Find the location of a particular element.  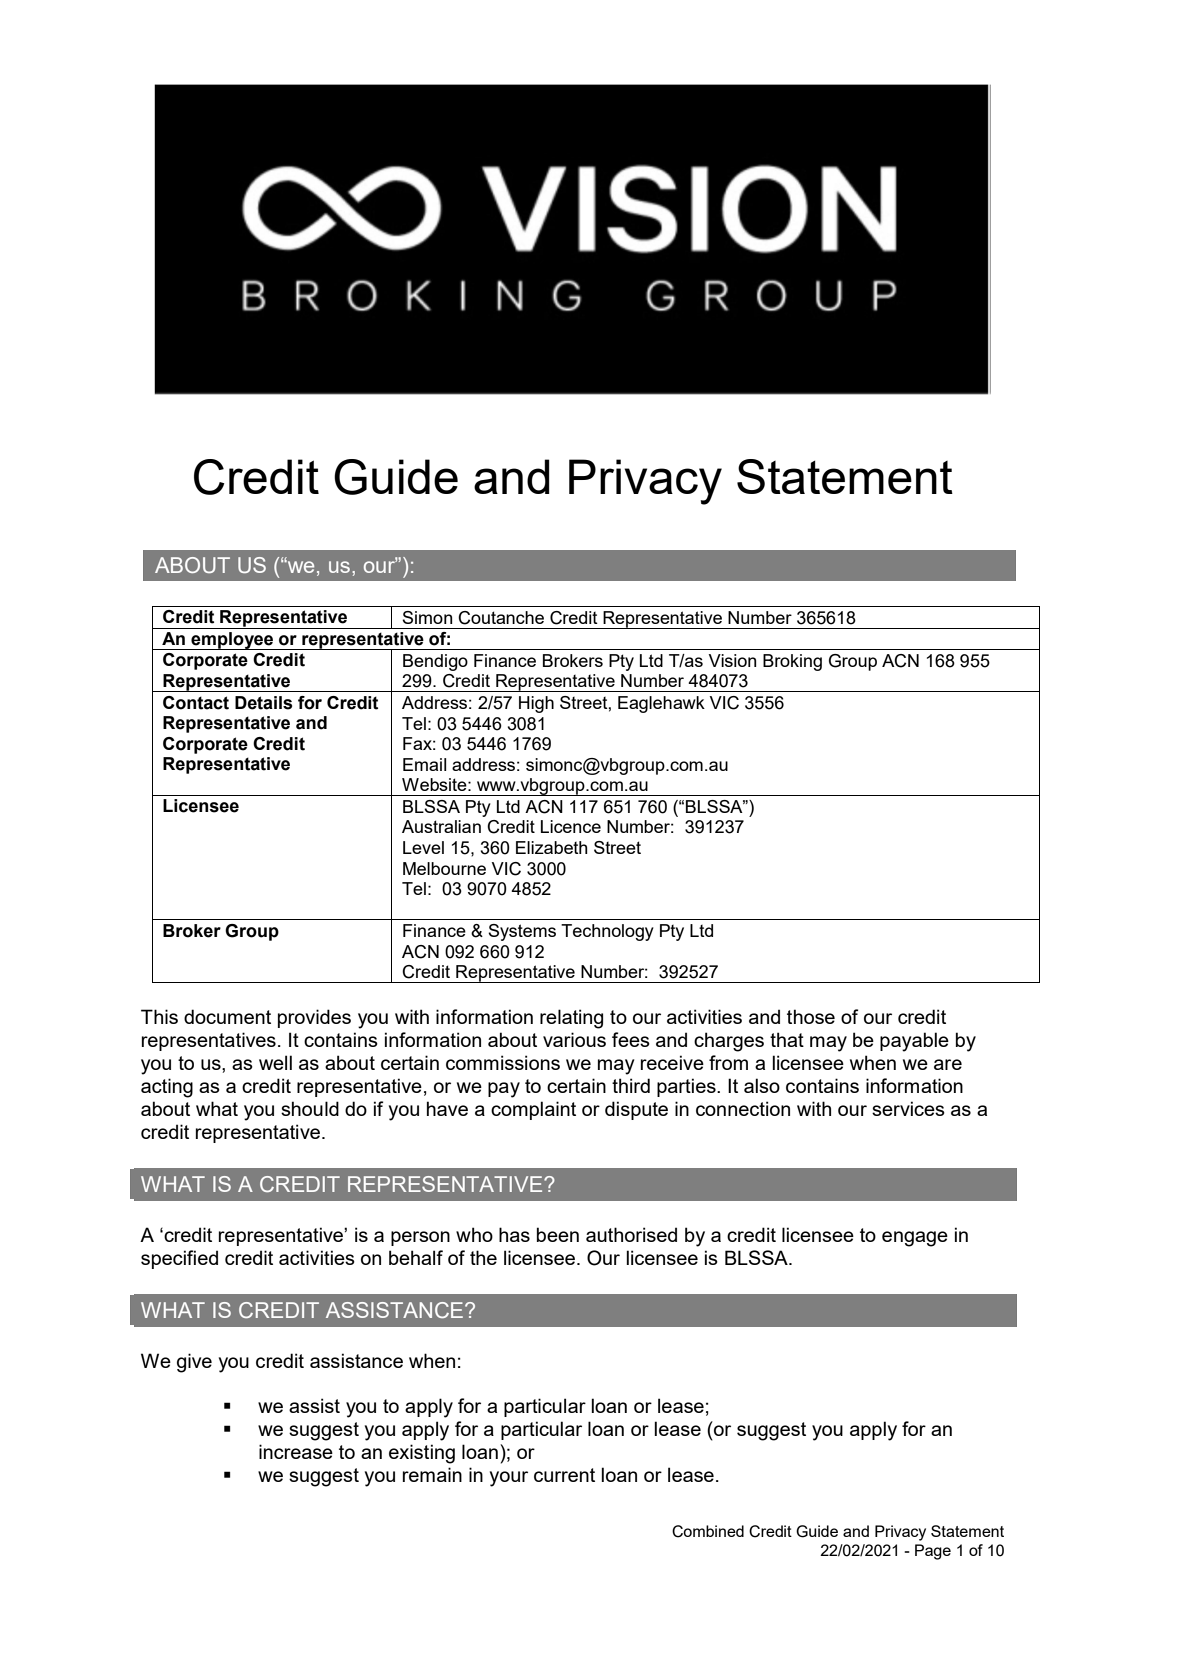

give is located at coordinates (194, 1363).
